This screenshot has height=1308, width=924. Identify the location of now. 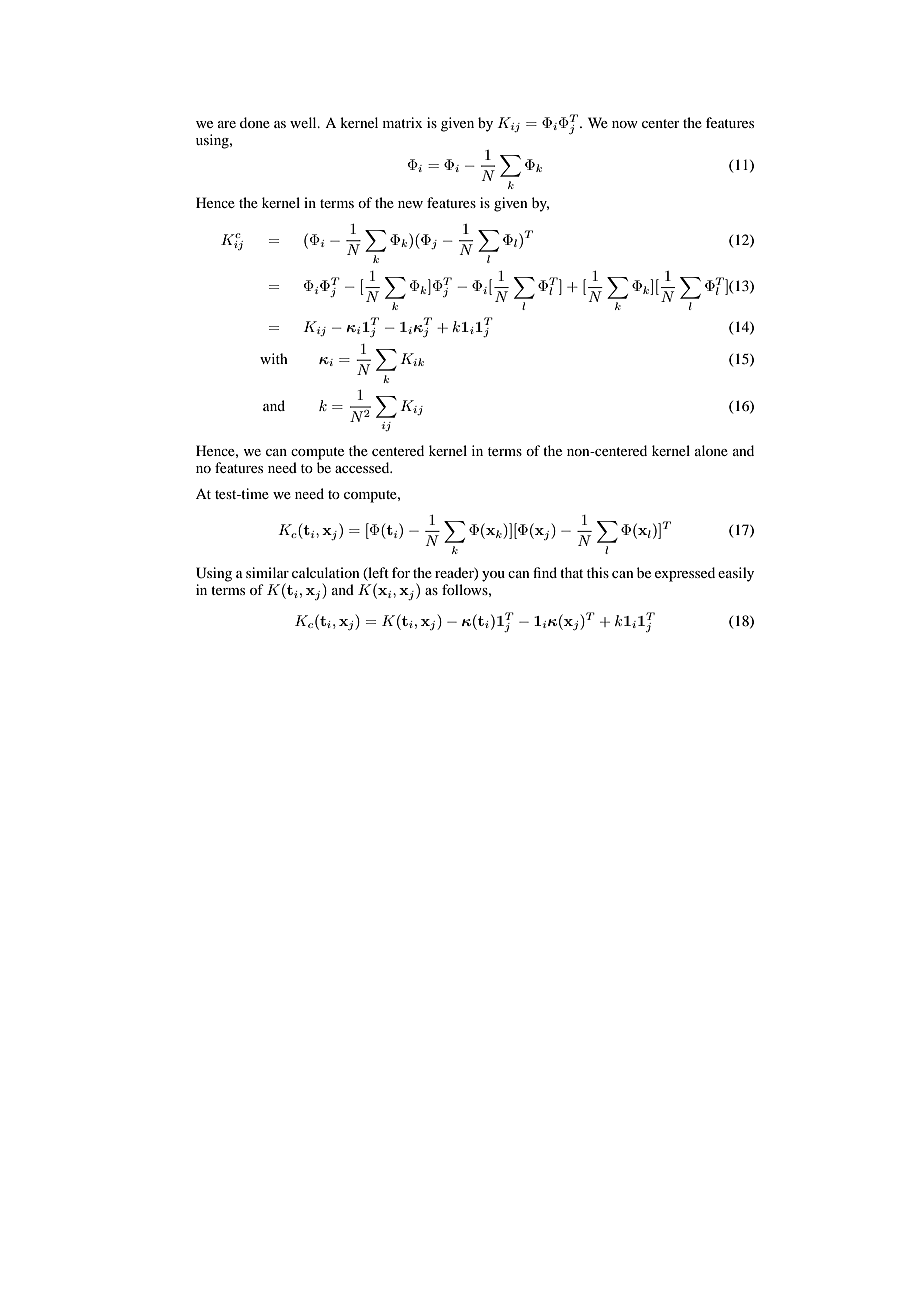
(625, 124).
